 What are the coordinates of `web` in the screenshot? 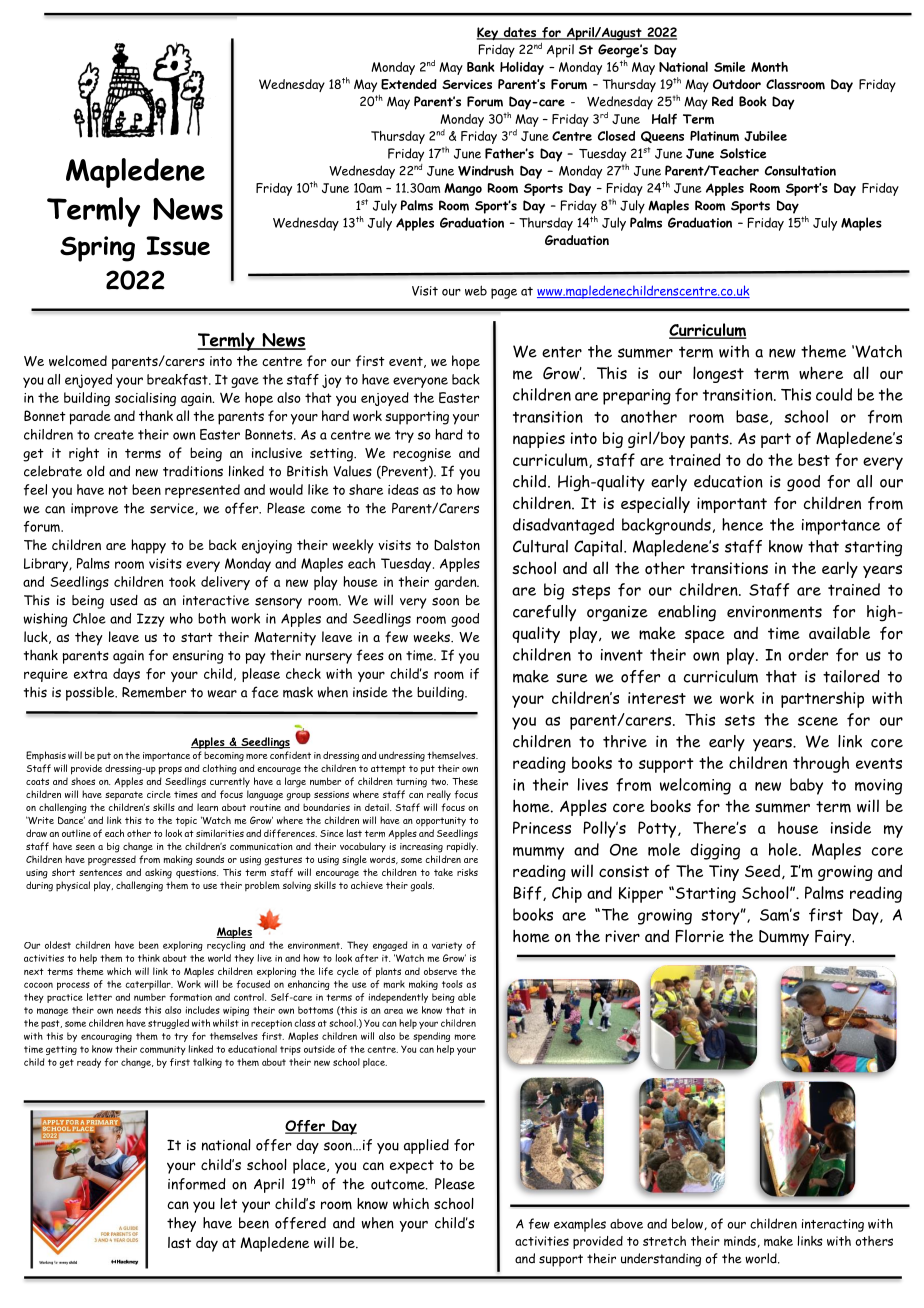 It's located at (476, 290).
